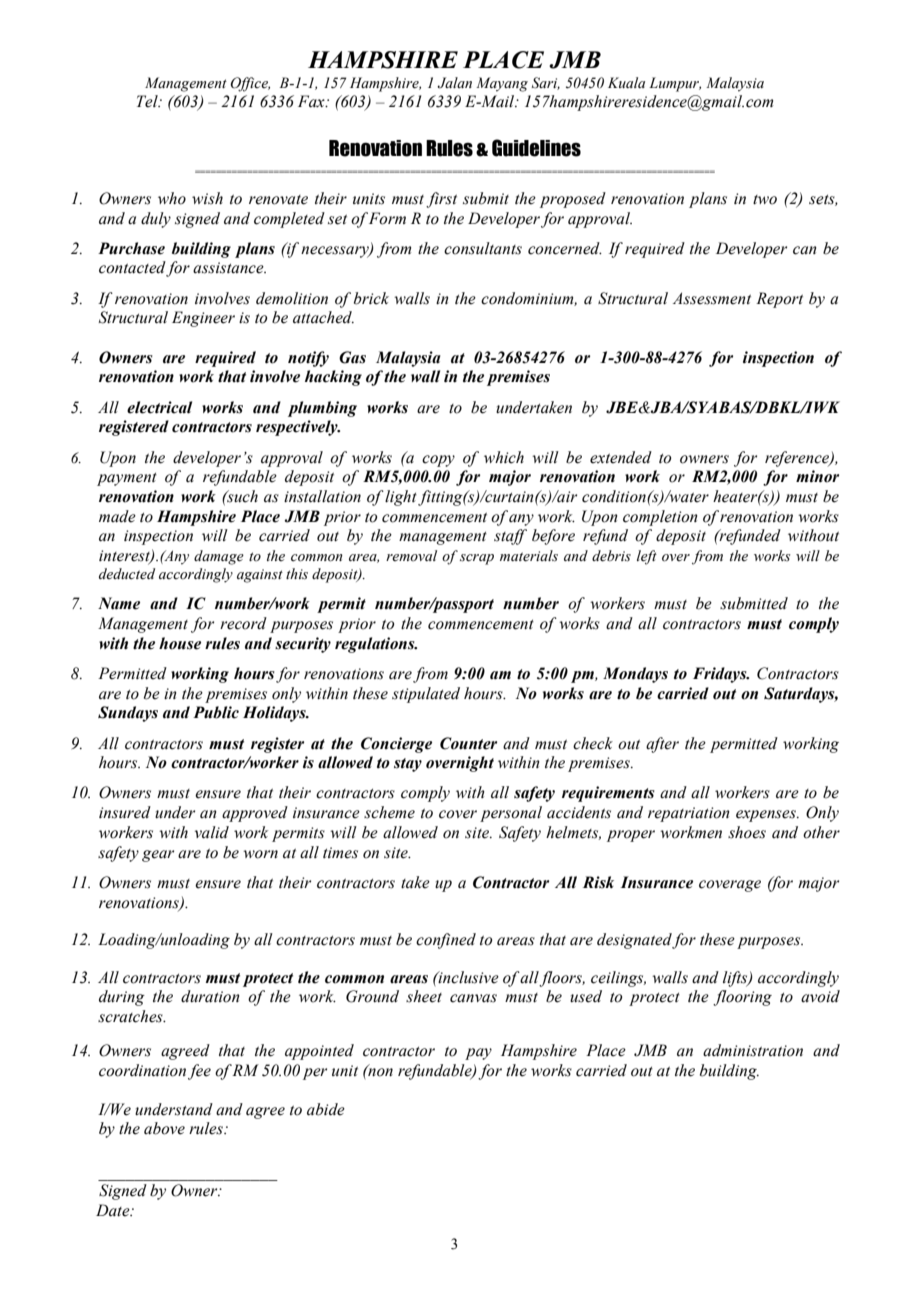  What do you see at coordinates (753, 1050) in the screenshot?
I see `administration` at bounding box center [753, 1050].
